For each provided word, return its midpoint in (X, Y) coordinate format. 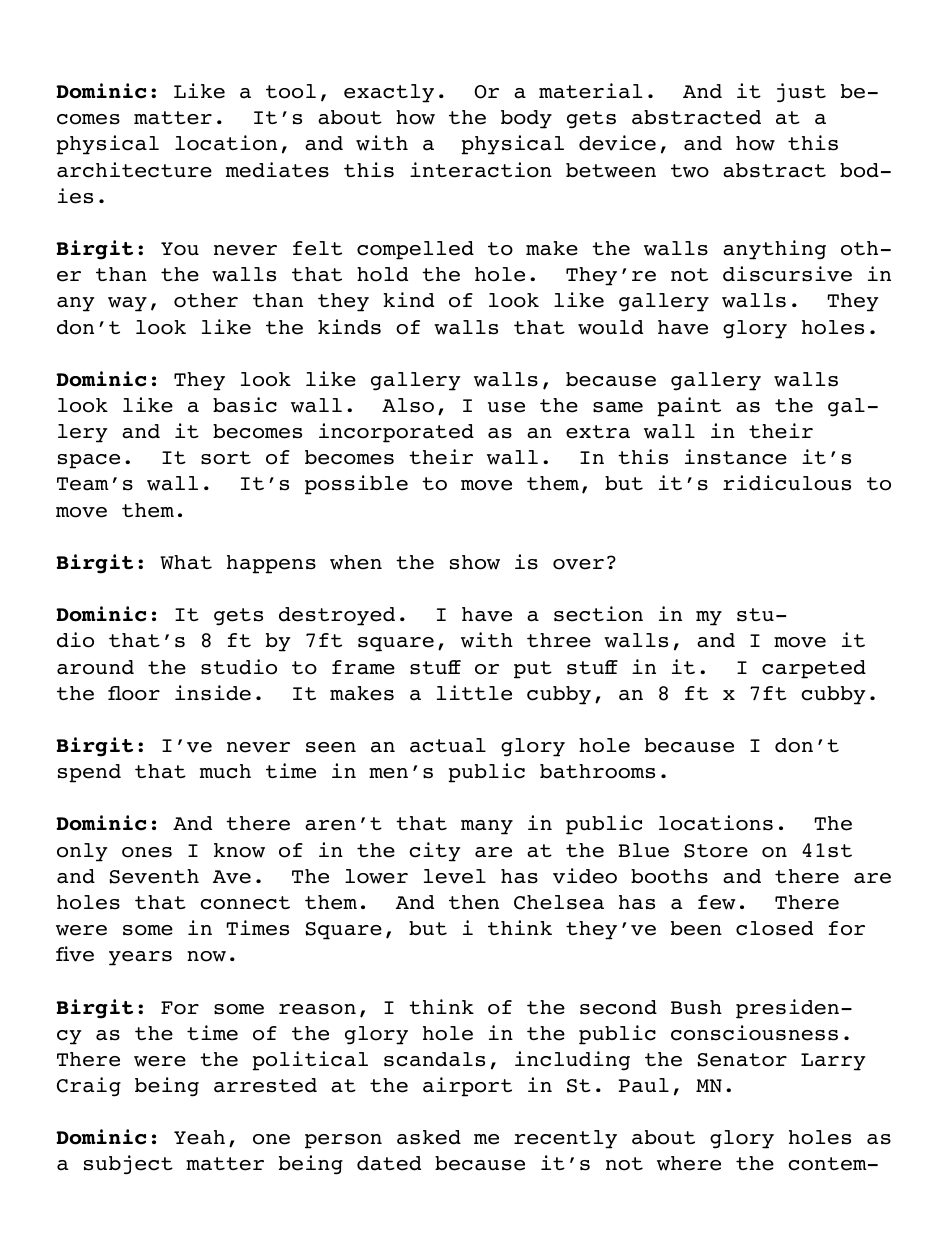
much (225, 771)
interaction (481, 170)
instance (736, 457)
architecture (134, 170)
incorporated (396, 433)
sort (226, 458)
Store (716, 851)
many (487, 827)
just (801, 92)
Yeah (199, 1137)
